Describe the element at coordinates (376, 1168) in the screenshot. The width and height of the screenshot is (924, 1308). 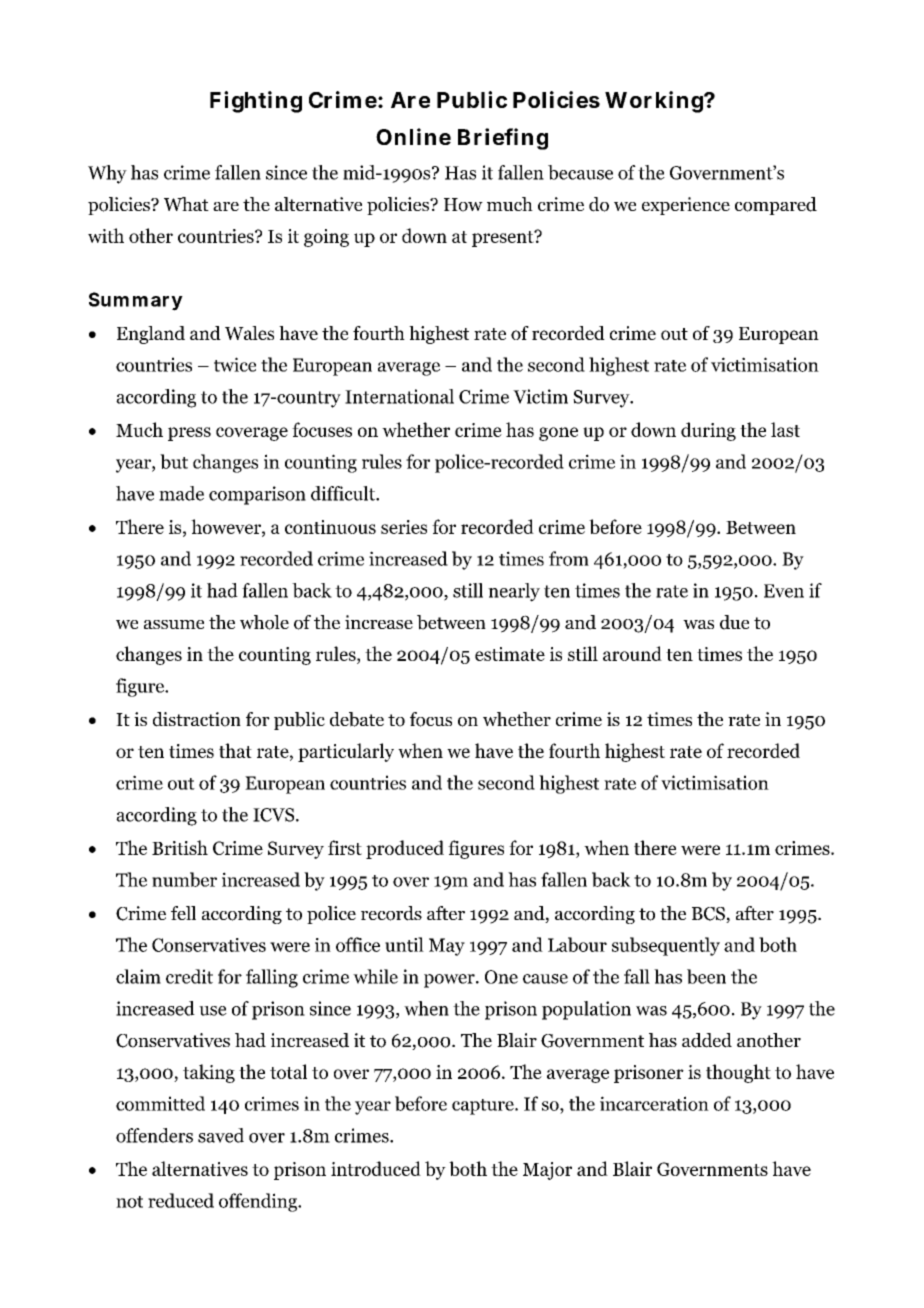
I see `introduced` at that location.
